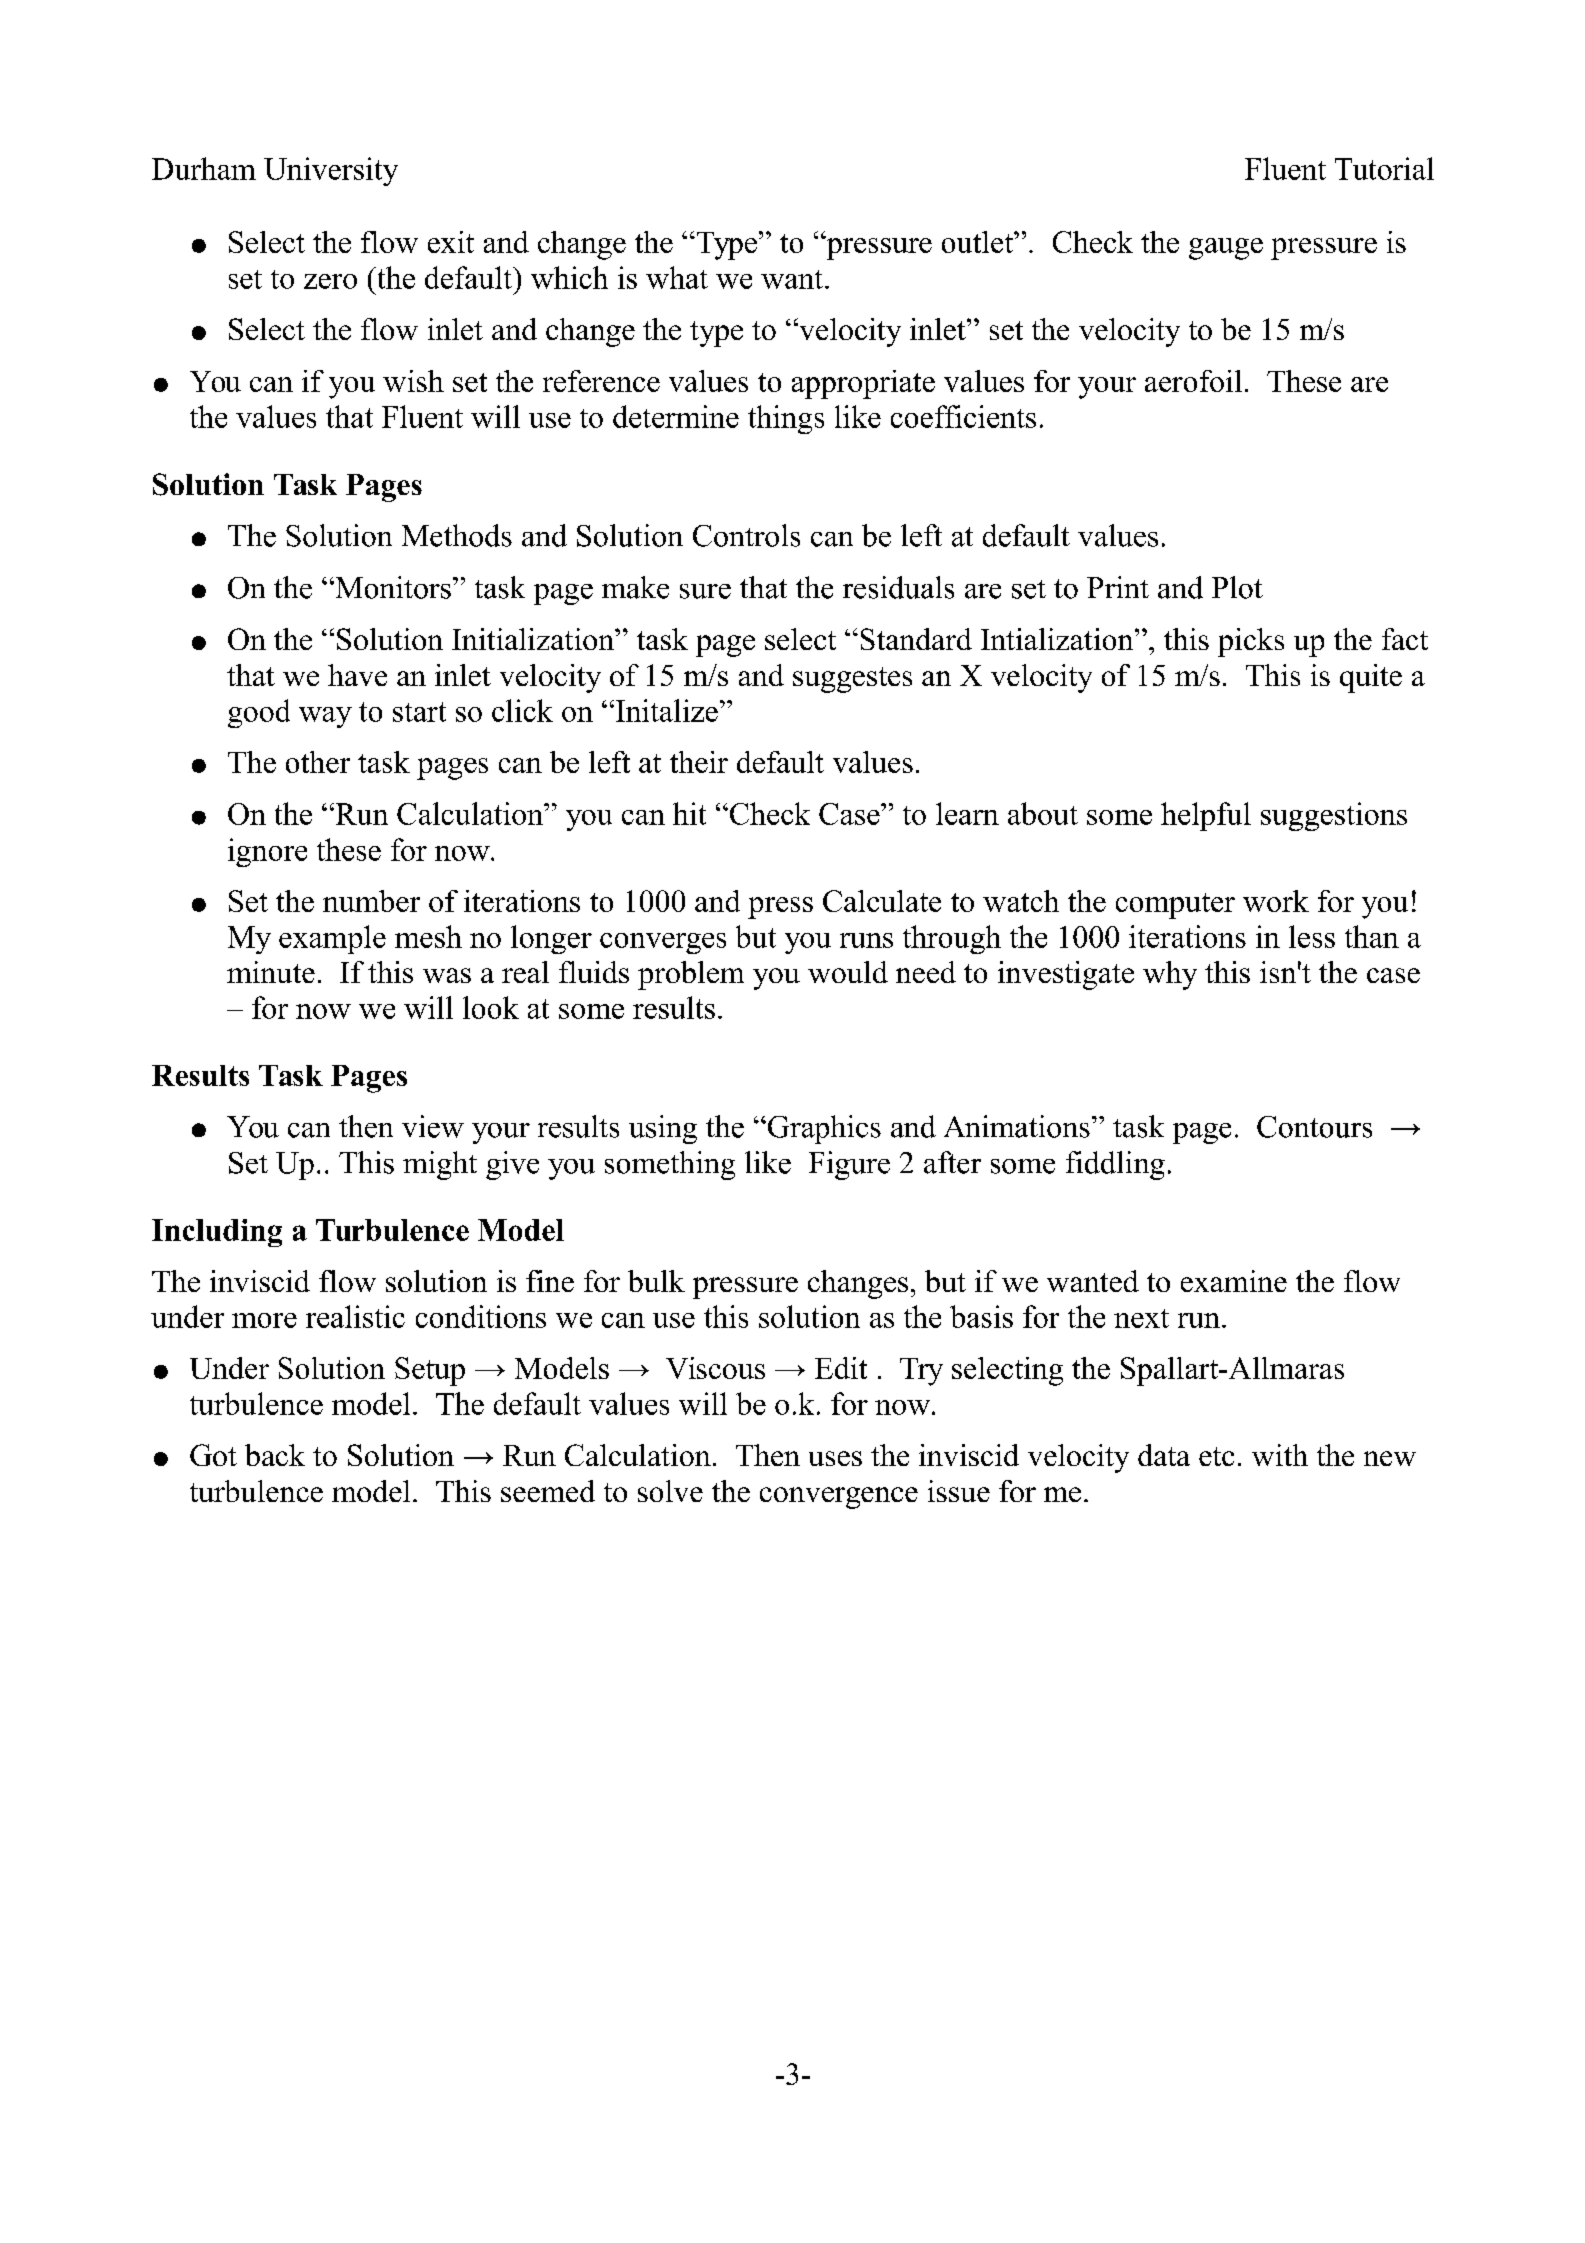 The image size is (1585, 2243). What do you see at coordinates (267, 852) in the screenshot?
I see `ignore` at bounding box center [267, 852].
